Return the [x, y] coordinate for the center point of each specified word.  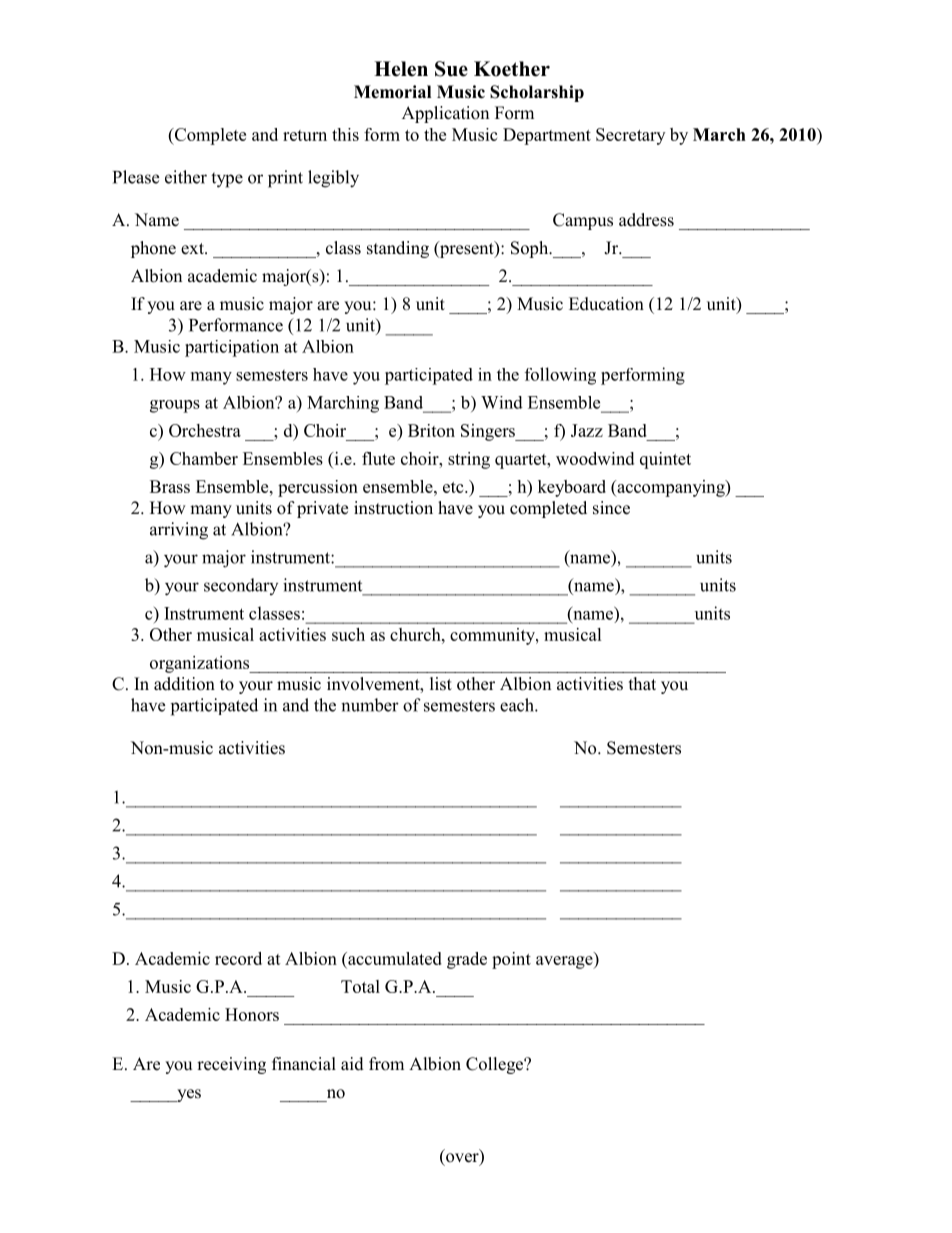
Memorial [392, 92]
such [348, 634]
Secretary [630, 136]
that [642, 683]
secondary [241, 586]
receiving [231, 1065]
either [186, 177]
